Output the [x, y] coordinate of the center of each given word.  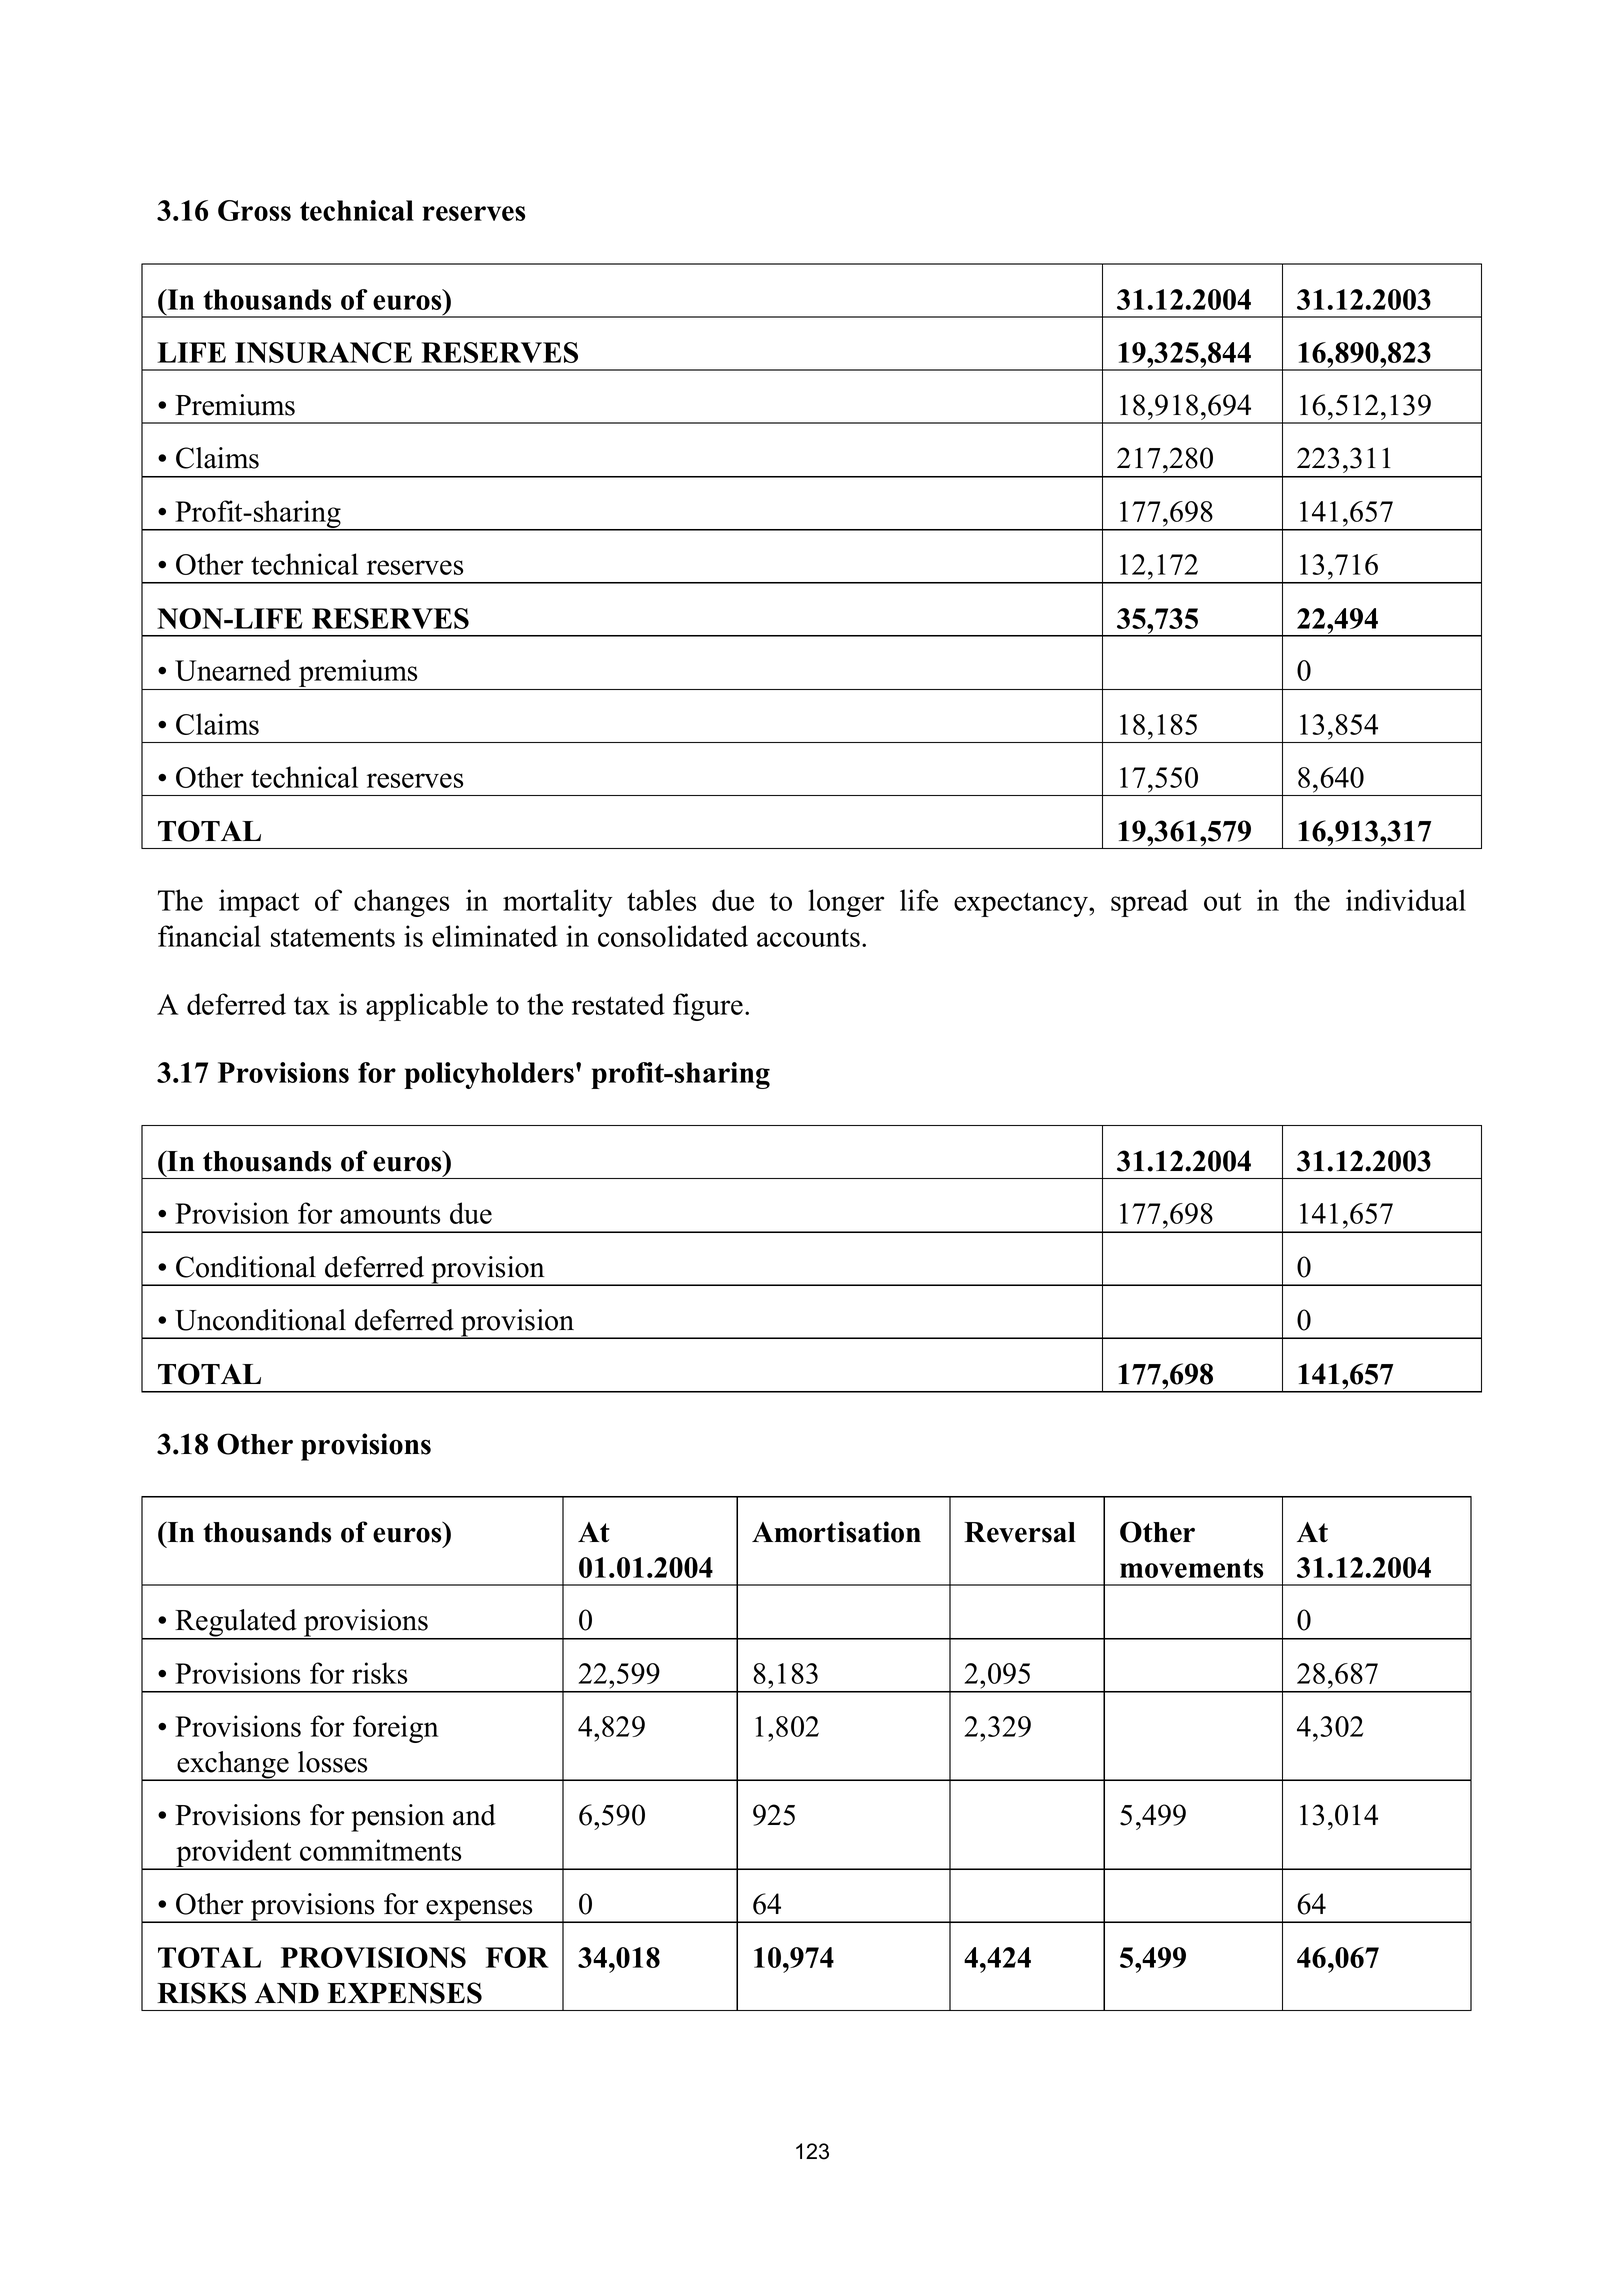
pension [398, 1818]
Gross [254, 210]
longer [846, 903]
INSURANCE [323, 352]
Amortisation [836, 1532]
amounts [390, 1214]
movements [1191, 1568]
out [1223, 901]
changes [401, 903]
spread [1149, 903]
